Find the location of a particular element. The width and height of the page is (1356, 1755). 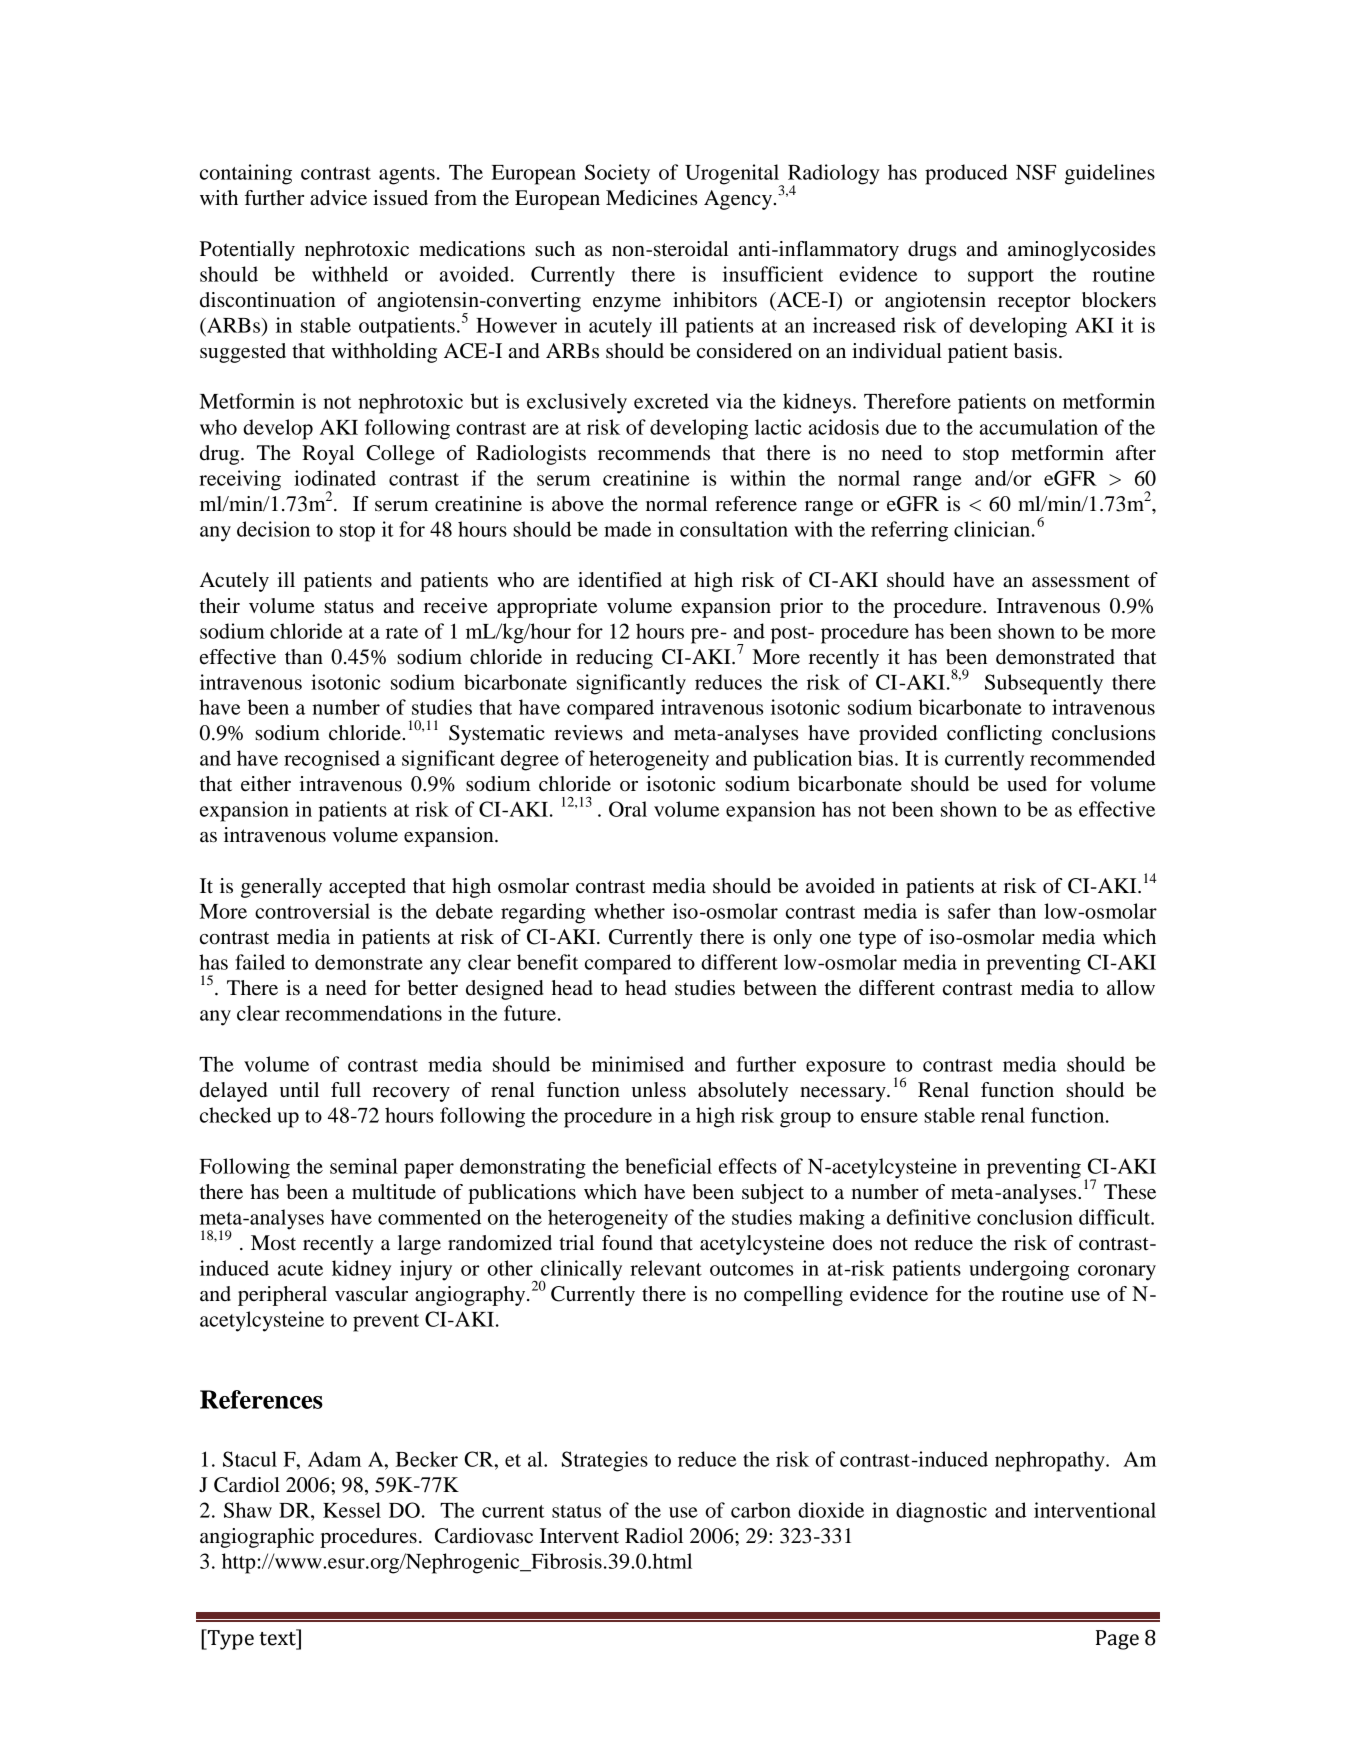

text is located at coordinates (278, 1638).
